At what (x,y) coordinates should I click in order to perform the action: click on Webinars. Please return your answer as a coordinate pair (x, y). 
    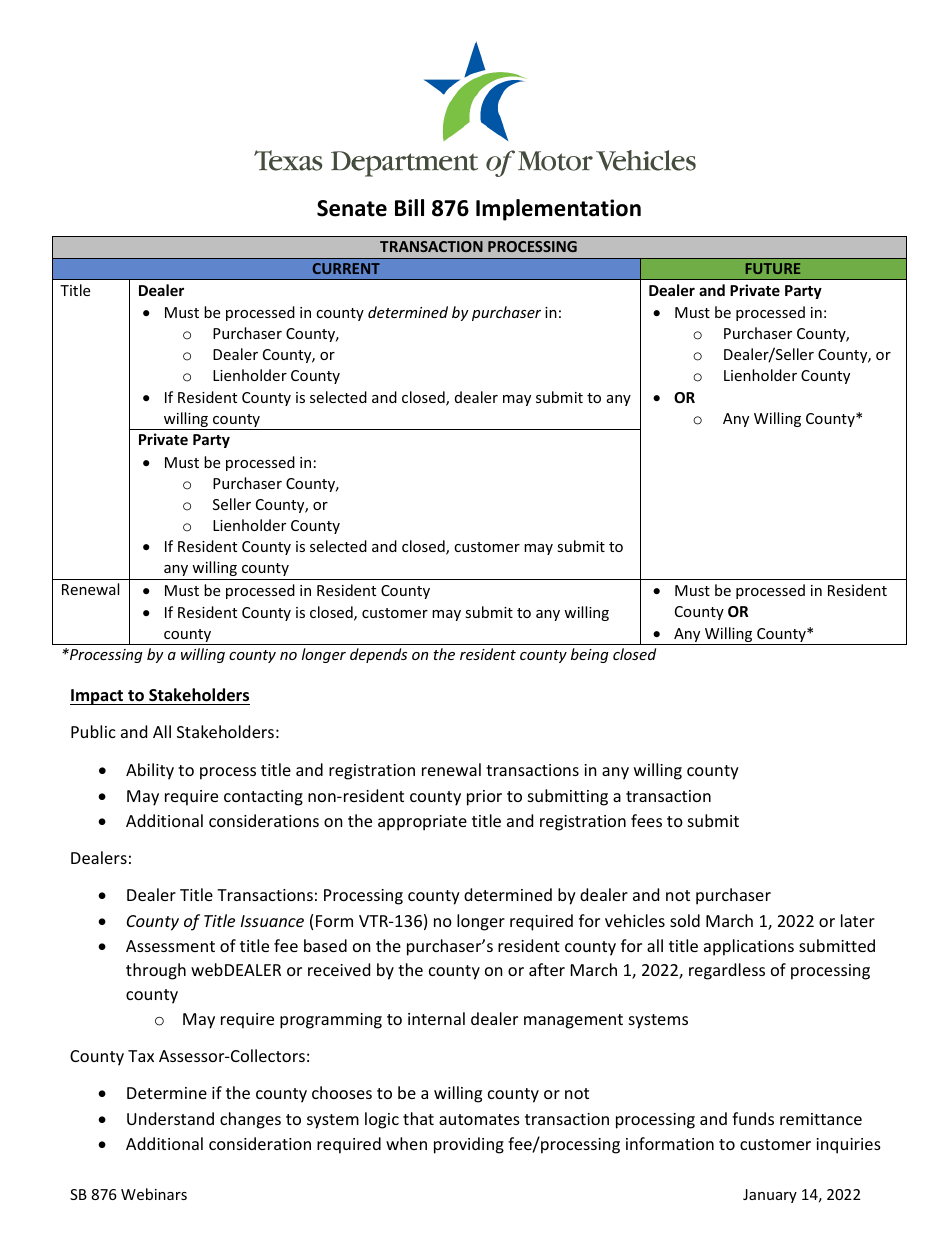
    Looking at the image, I should click on (154, 1194).
